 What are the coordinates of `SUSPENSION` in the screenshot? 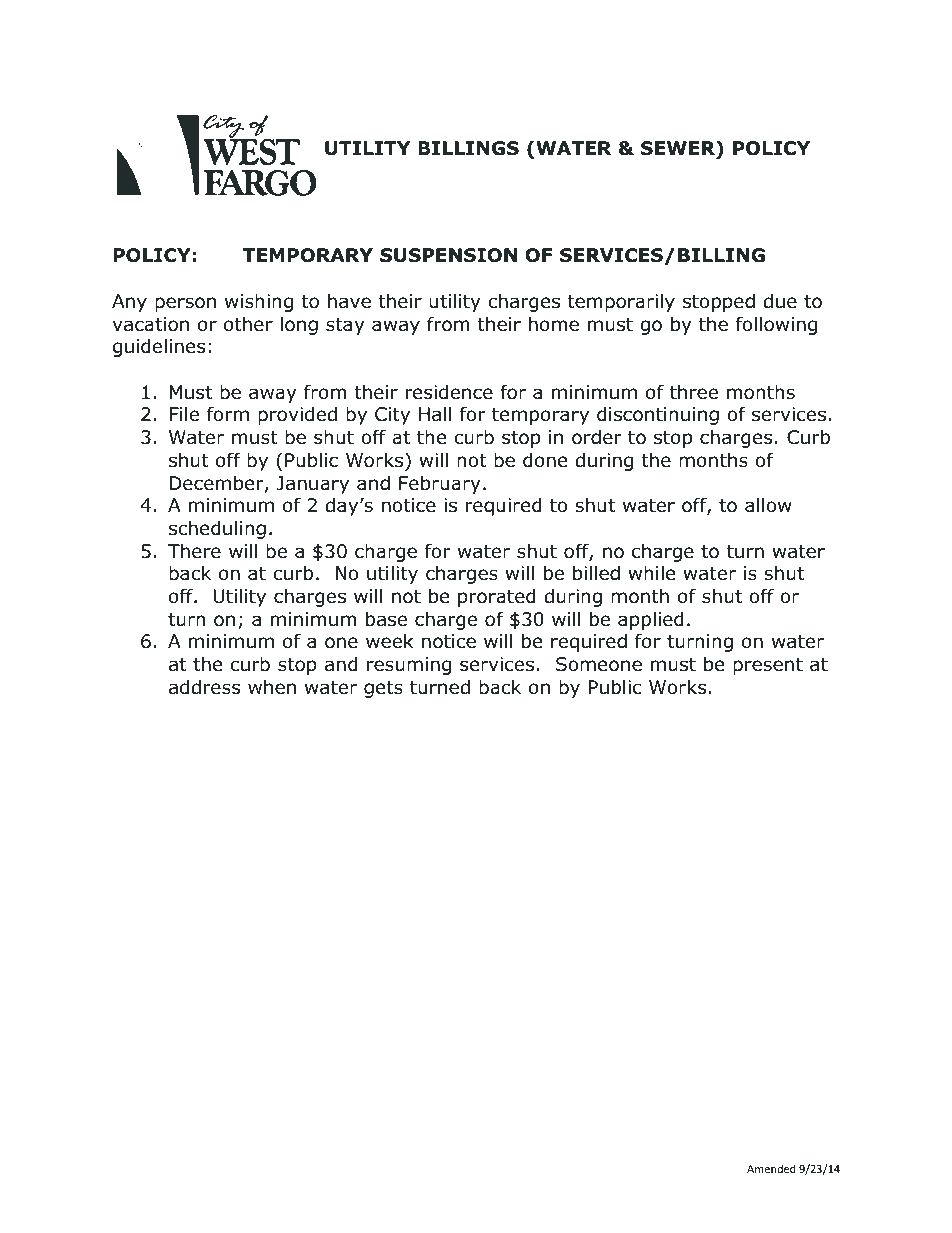 It's located at (448, 255).
